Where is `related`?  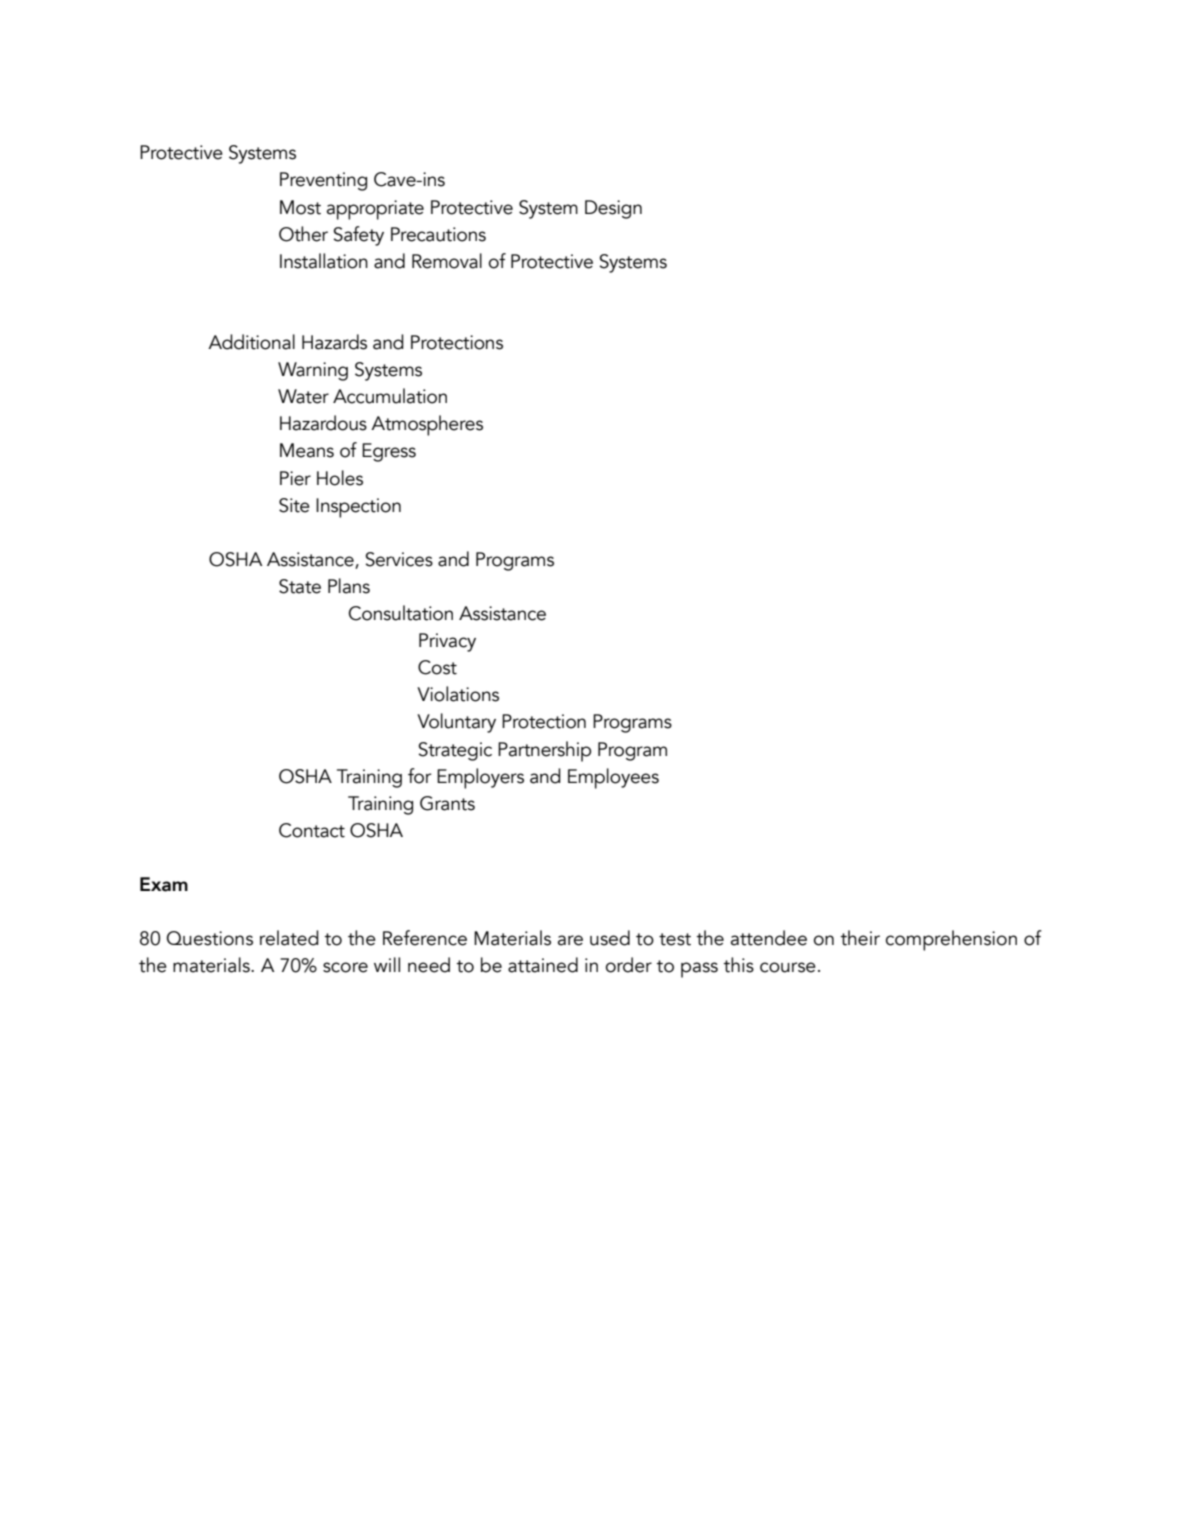
related is located at coordinates (289, 938).
